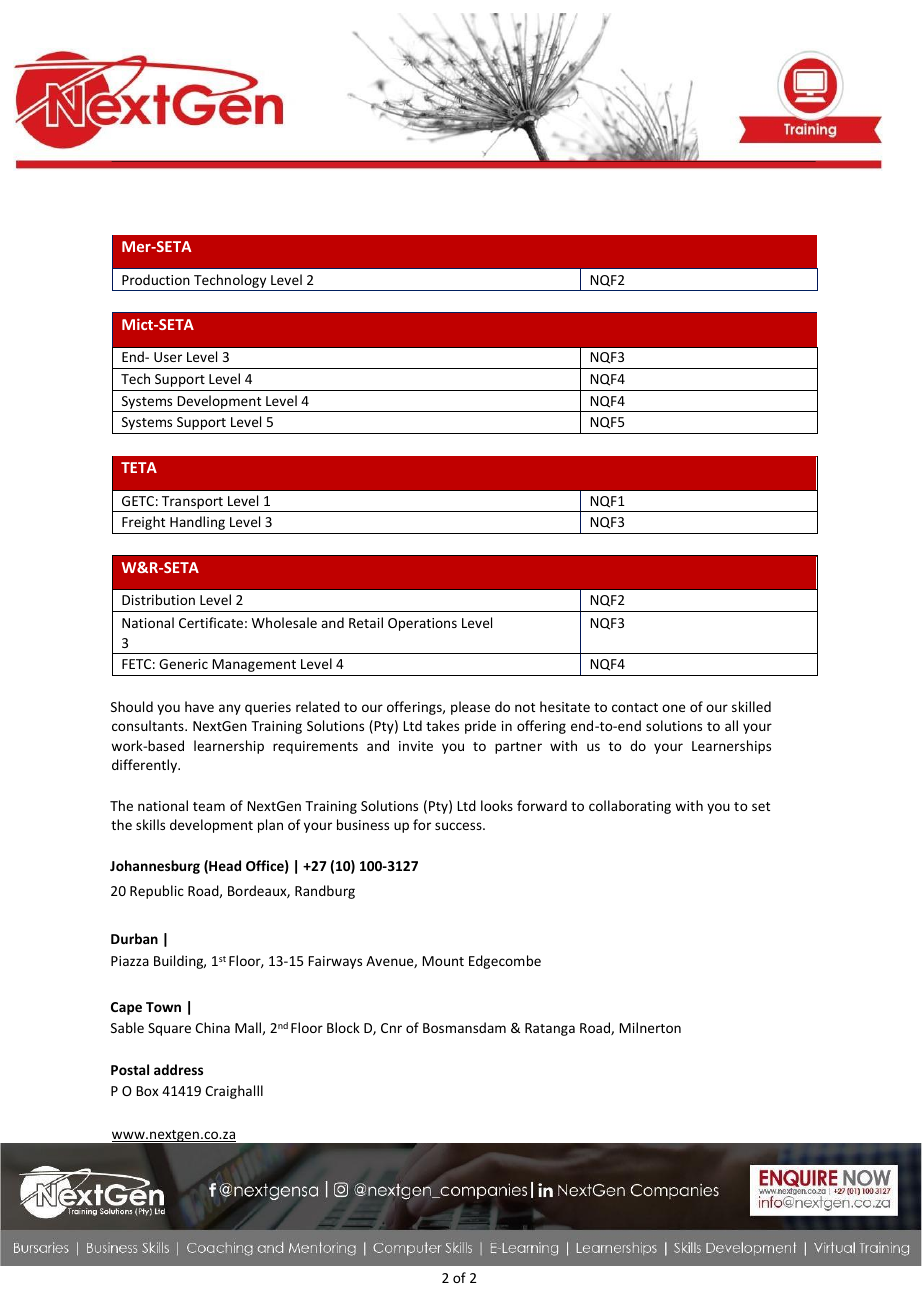 The width and height of the document is (924, 1307). I want to click on Operations, so click(422, 624).
